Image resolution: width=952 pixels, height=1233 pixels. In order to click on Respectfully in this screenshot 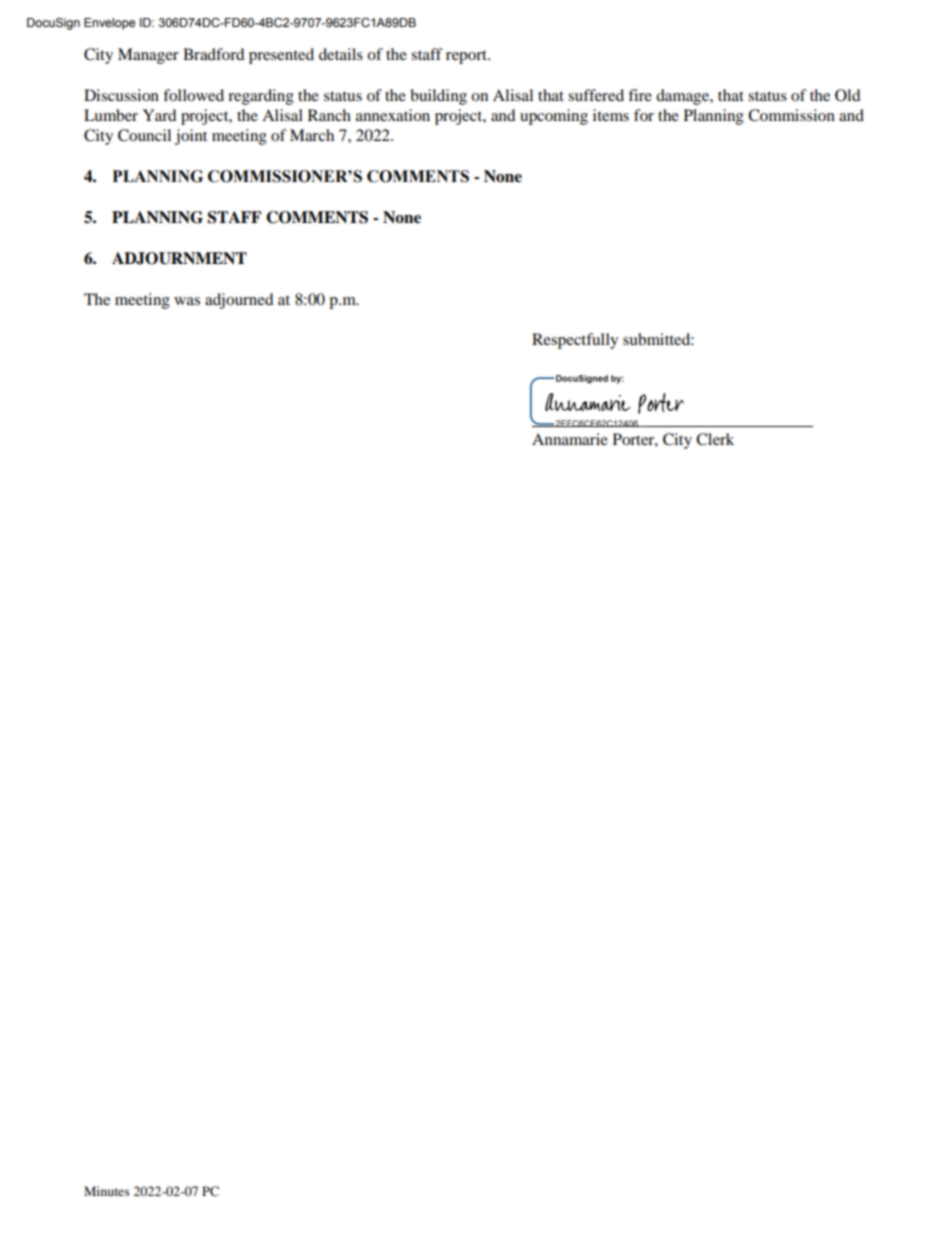, I will do `click(575, 341)`.
